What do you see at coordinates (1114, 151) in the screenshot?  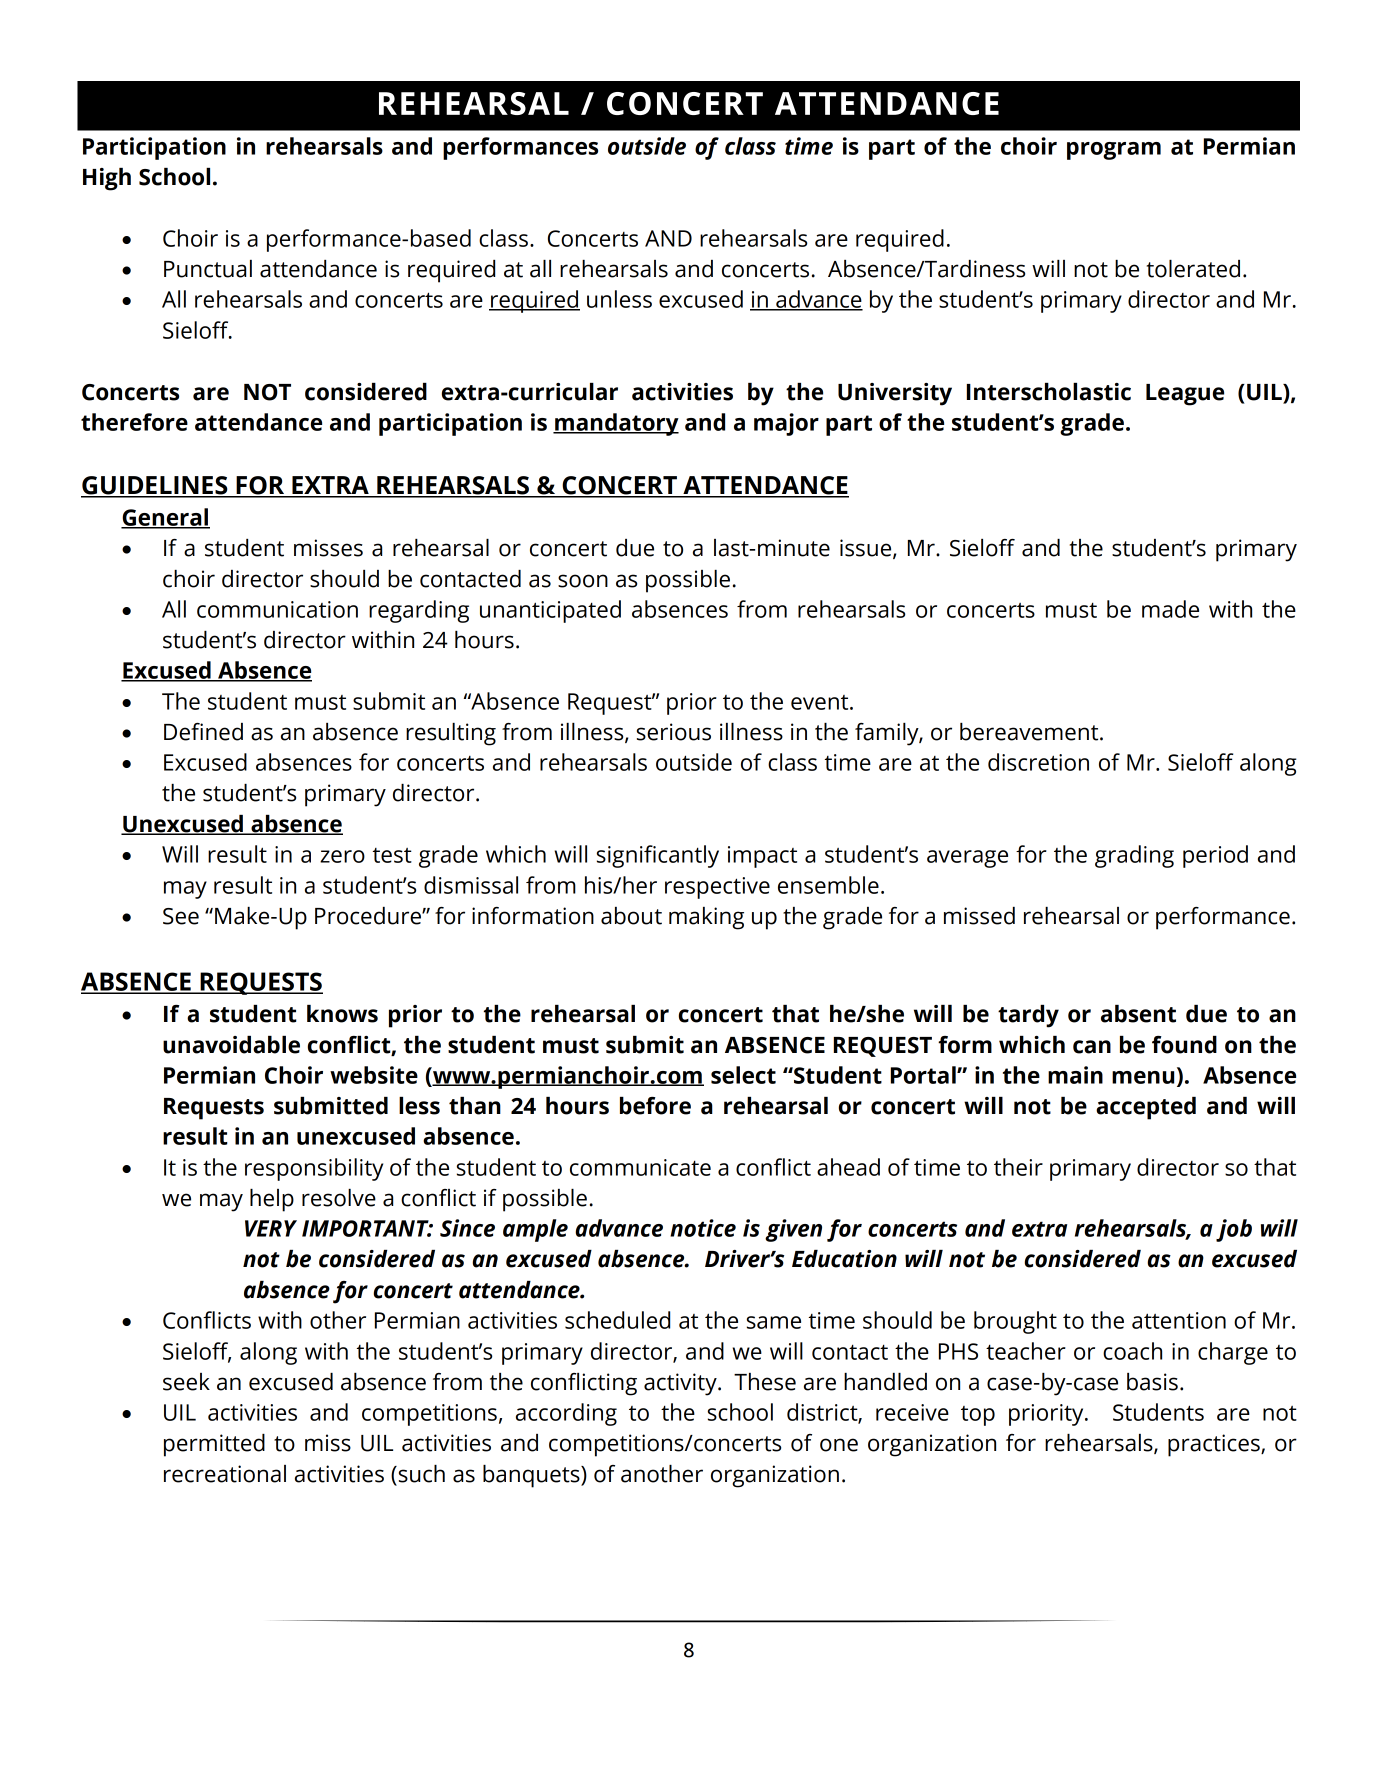 I see `program` at bounding box center [1114, 151].
